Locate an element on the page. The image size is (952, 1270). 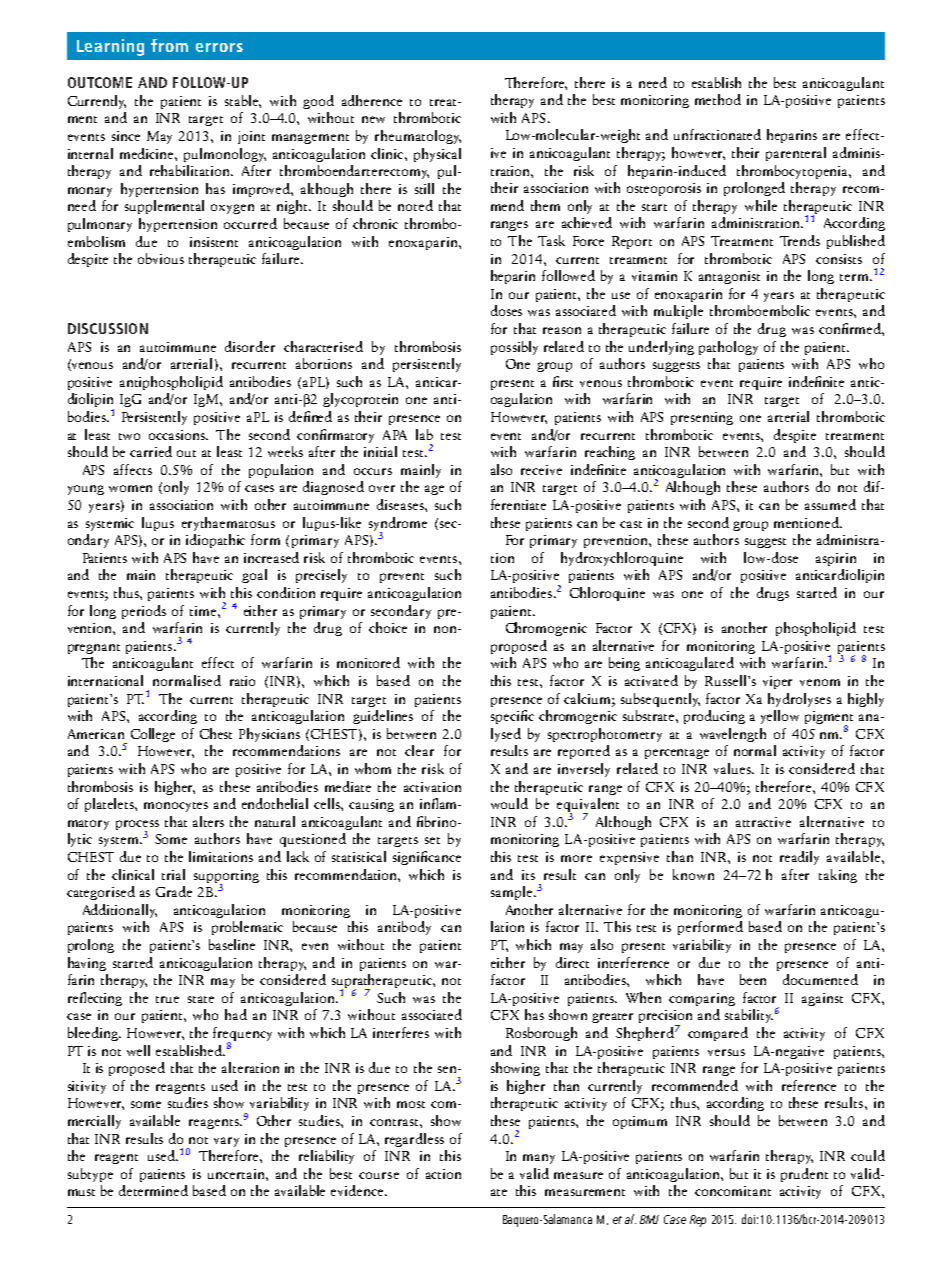
from is located at coordinates (169, 45).
